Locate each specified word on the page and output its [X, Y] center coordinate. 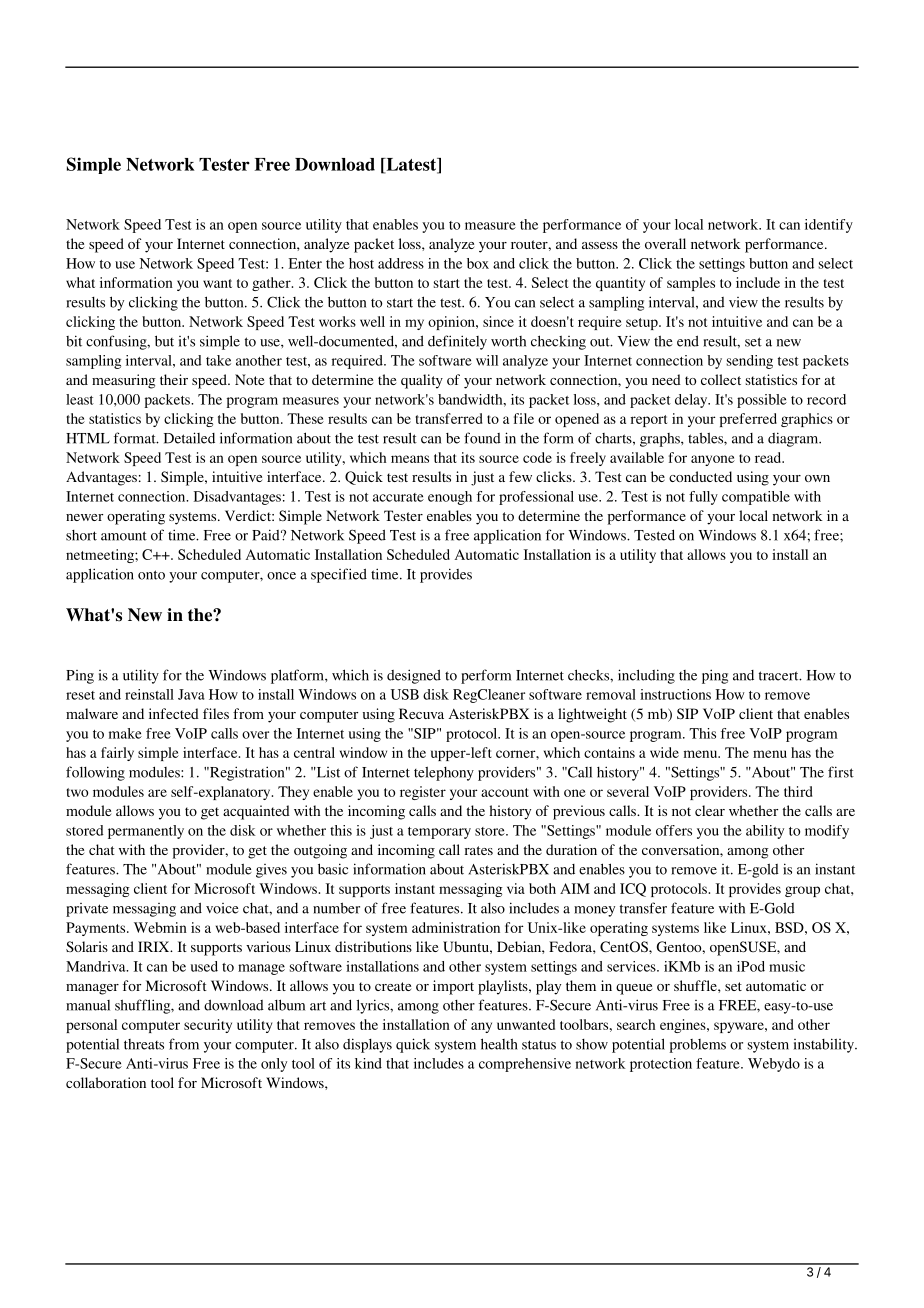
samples [691, 284]
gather [272, 284]
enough [450, 498]
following [95, 773]
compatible [756, 498]
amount [124, 536]
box [478, 263]
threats [144, 1044]
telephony [444, 774]
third [798, 791]
